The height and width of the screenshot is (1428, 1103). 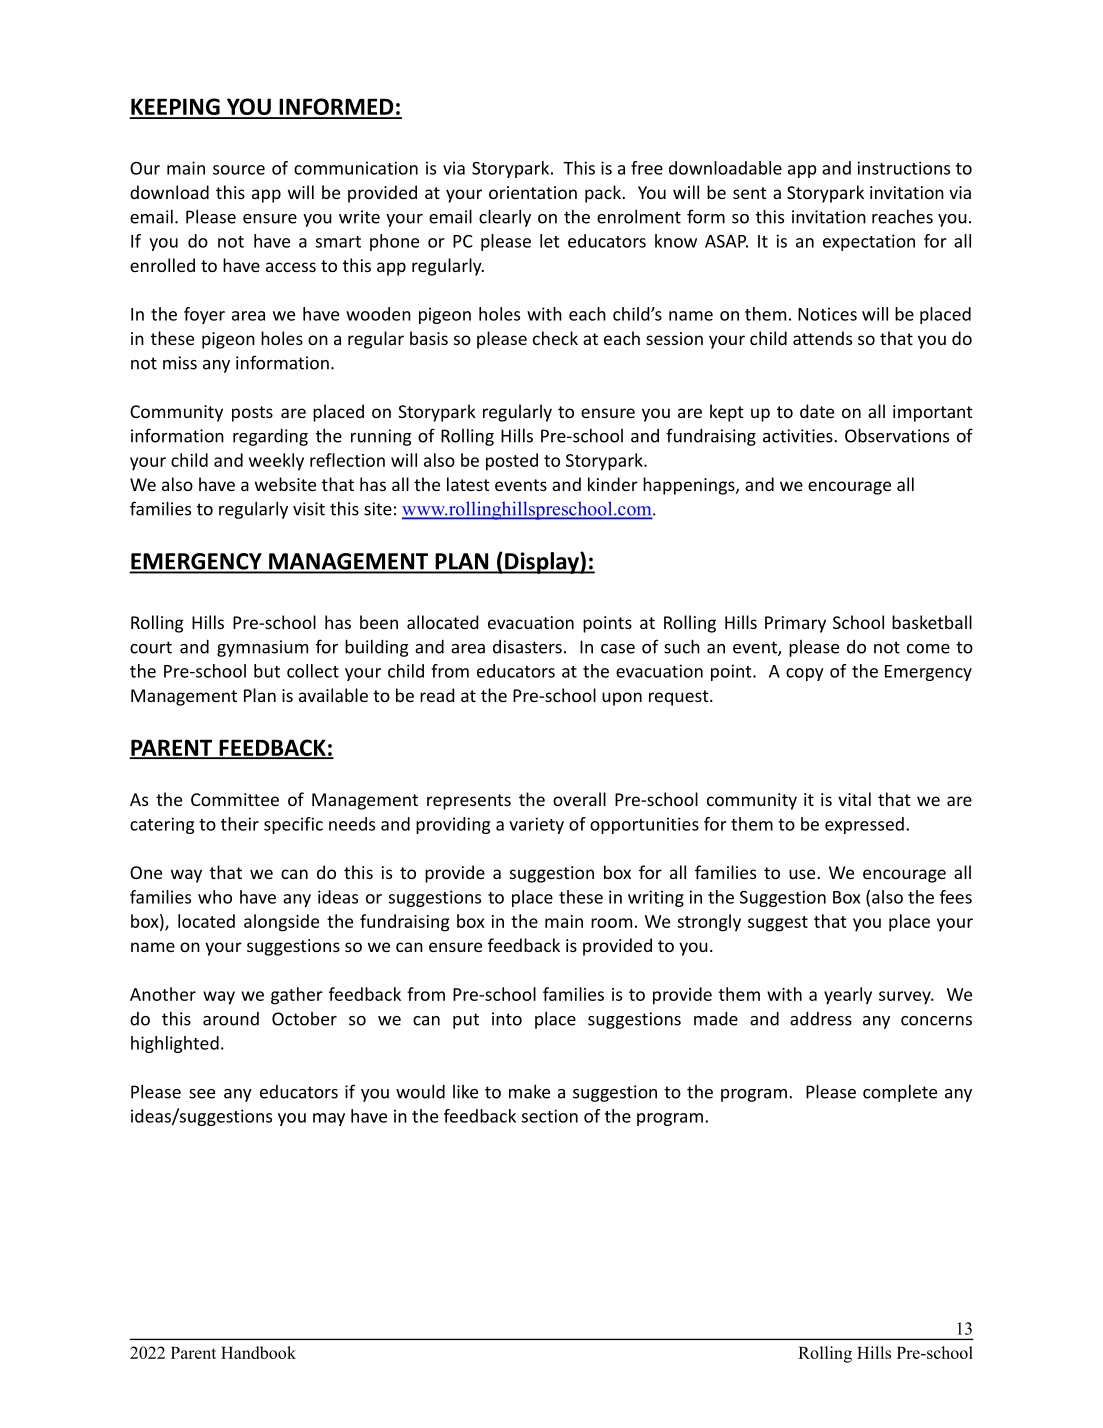 I want to click on section, so click(x=550, y=1116).
